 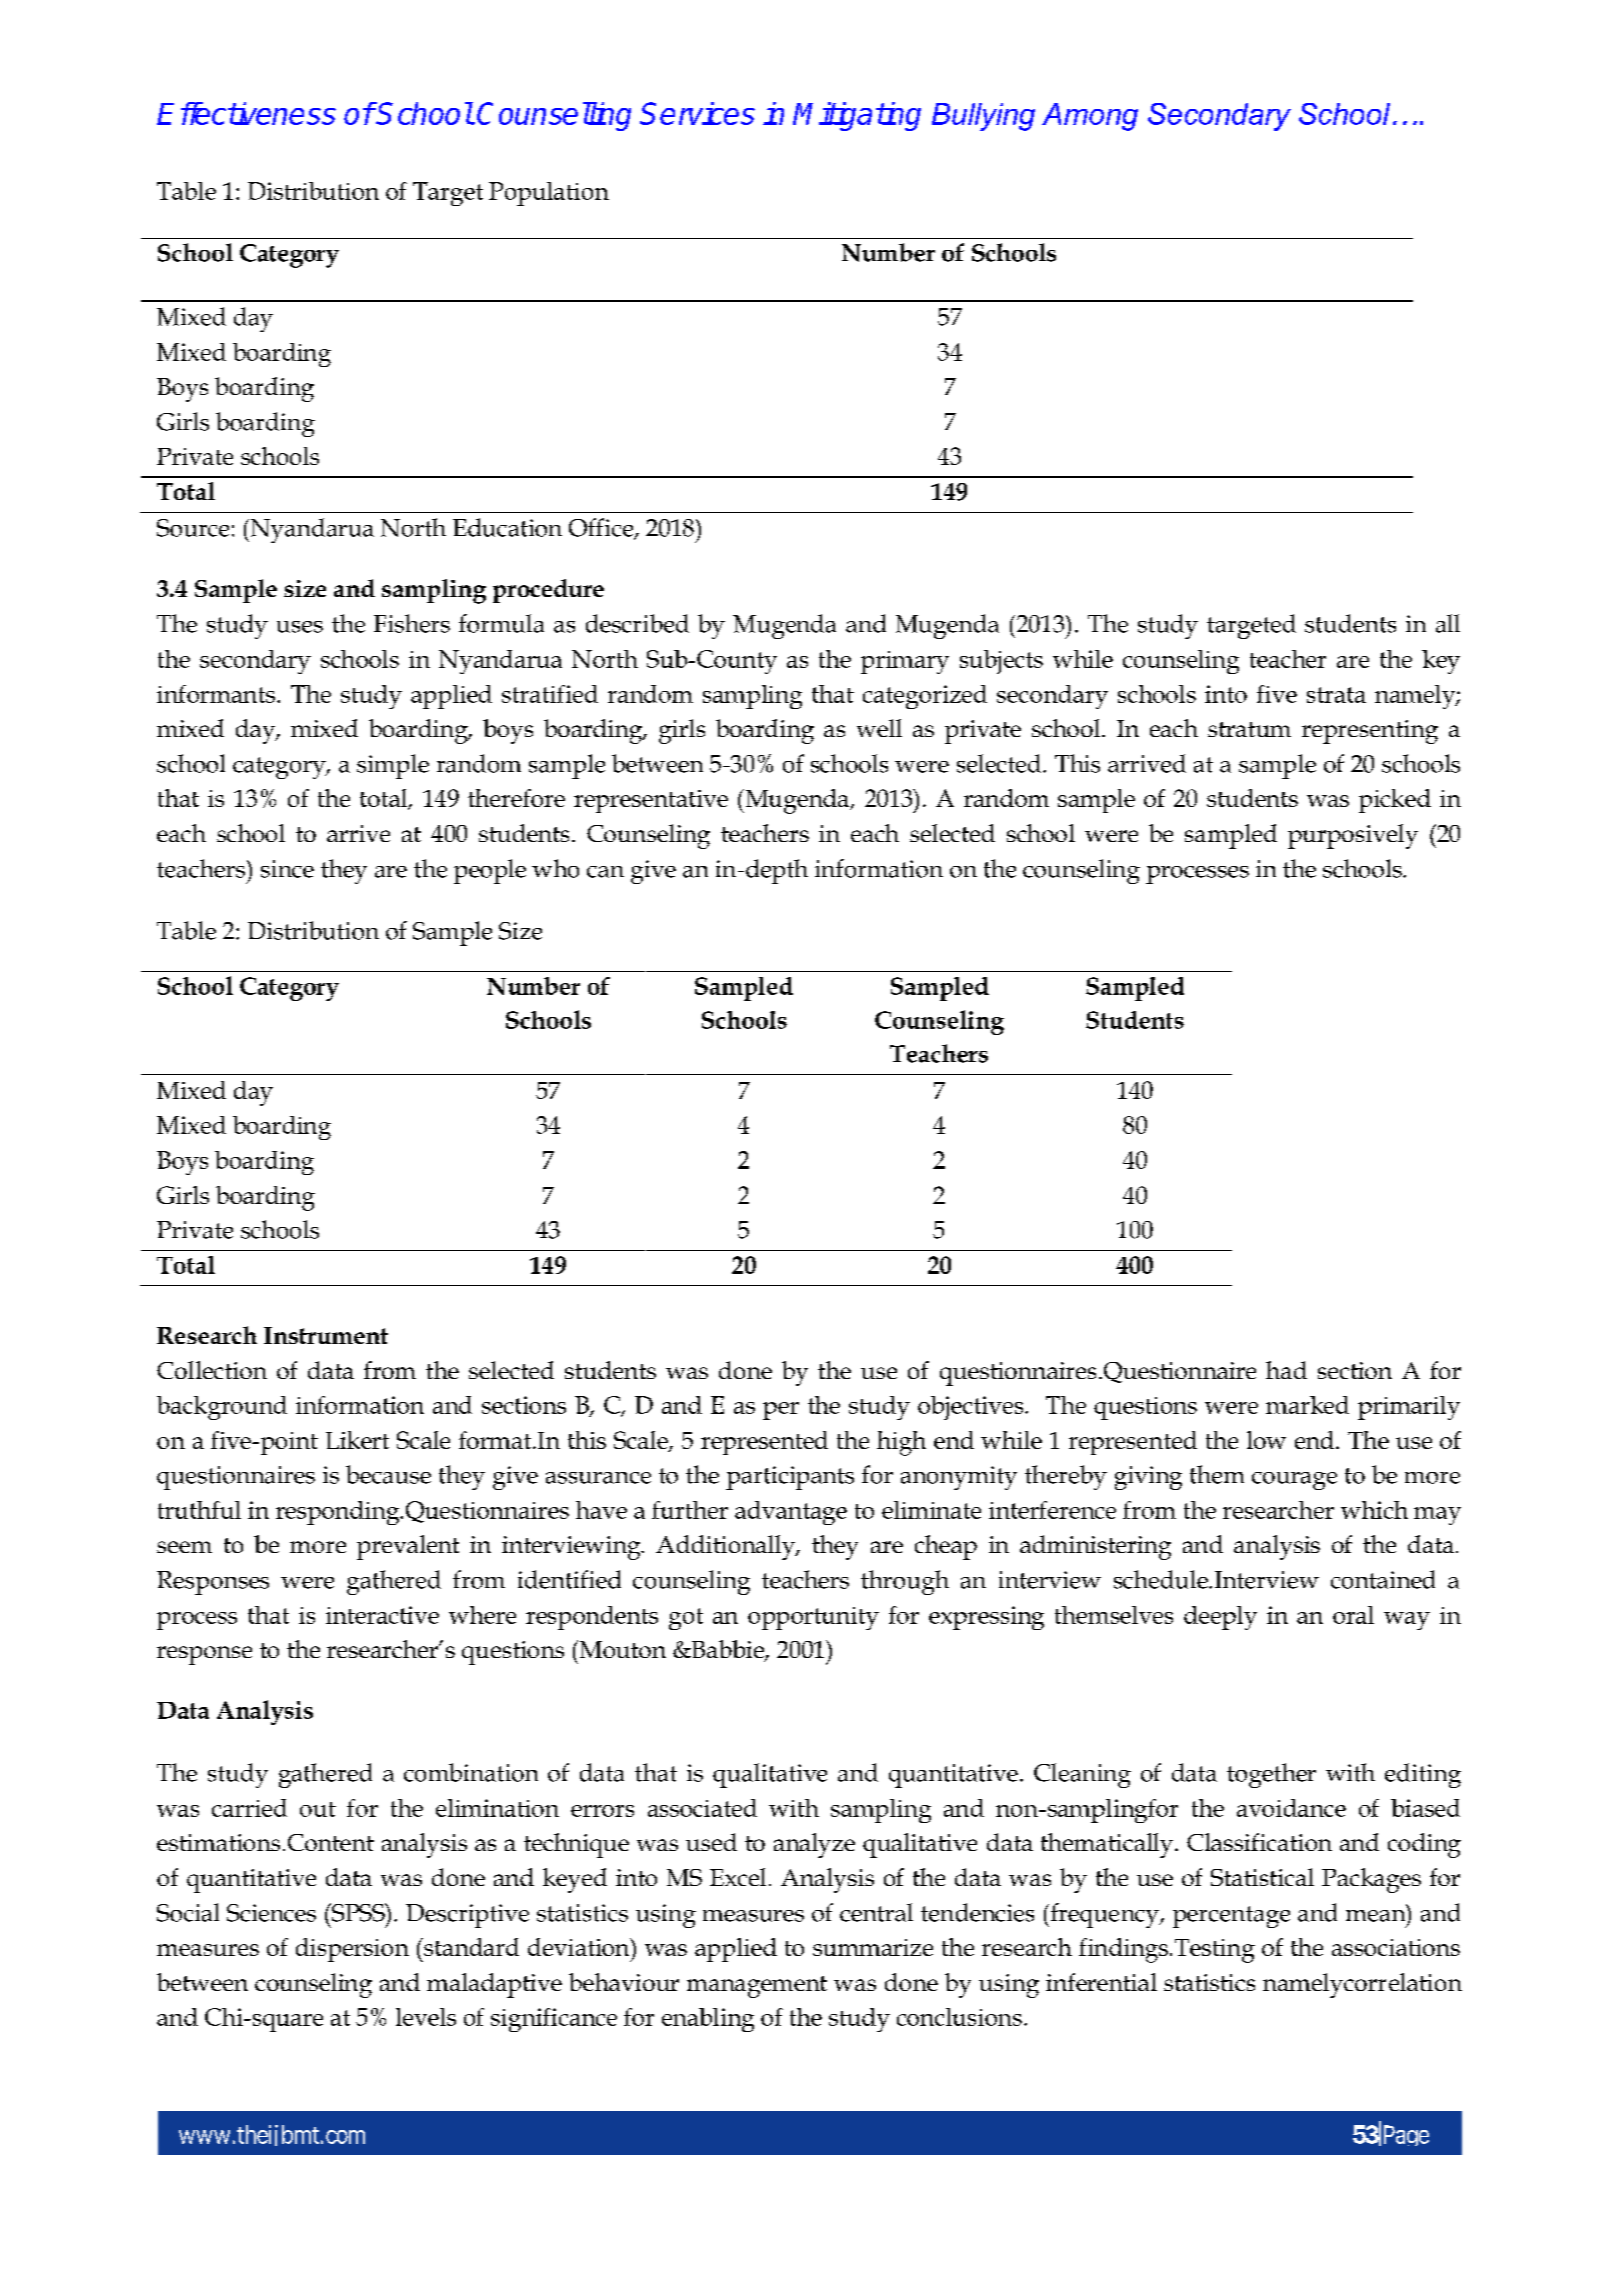 What do you see at coordinates (857, 116) in the image?
I see `Mitigating` at bounding box center [857, 116].
